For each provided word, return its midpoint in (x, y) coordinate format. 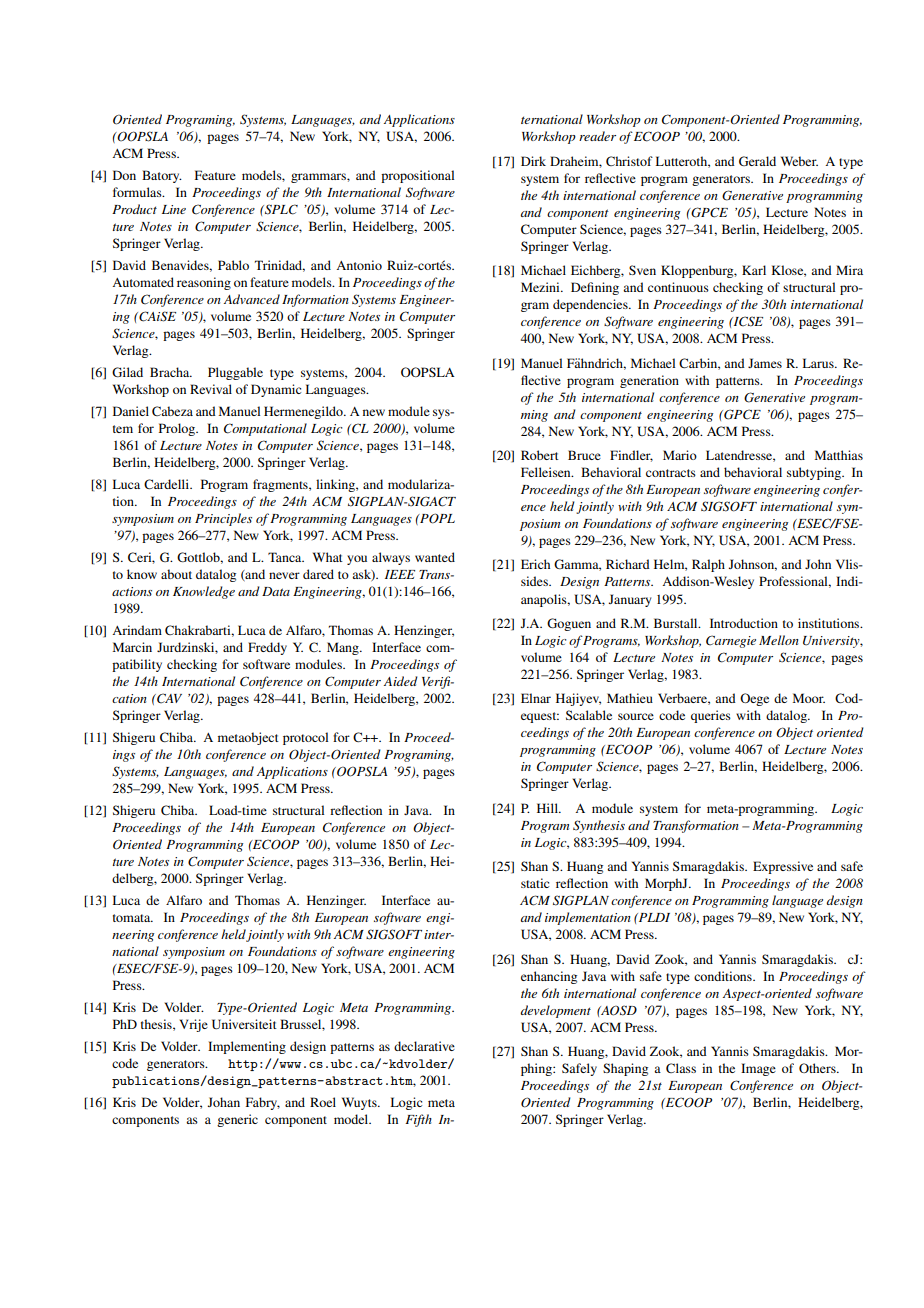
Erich (535, 564)
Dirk (533, 161)
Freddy (267, 648)
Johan (224, 1102)
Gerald (757, 161)
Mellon (779, 640)
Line (174, 209)
